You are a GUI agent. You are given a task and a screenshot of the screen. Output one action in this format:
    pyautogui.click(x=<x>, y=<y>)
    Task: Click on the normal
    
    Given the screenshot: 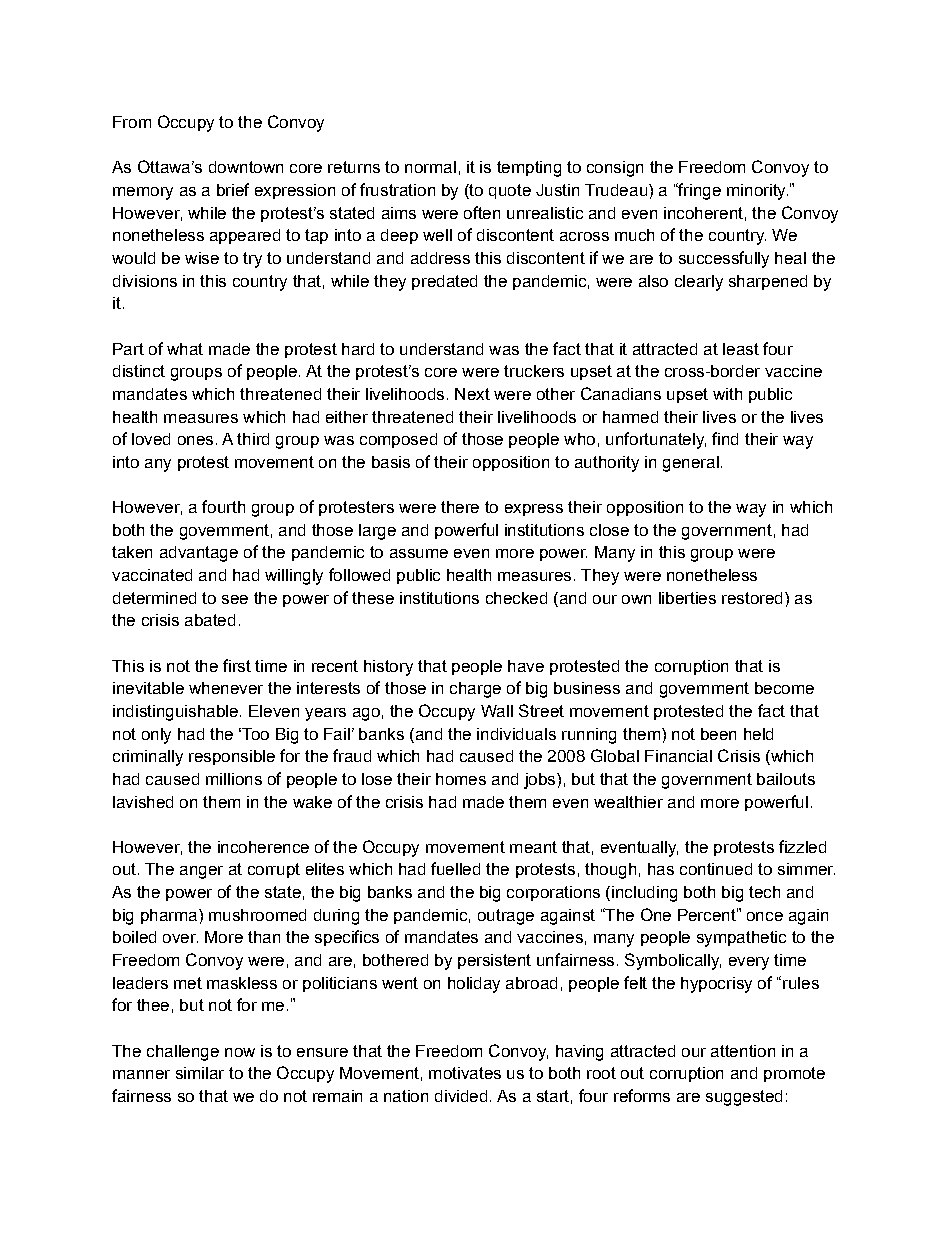 What is the action you would take?
    pyautogui.click(x=430, y=167)
